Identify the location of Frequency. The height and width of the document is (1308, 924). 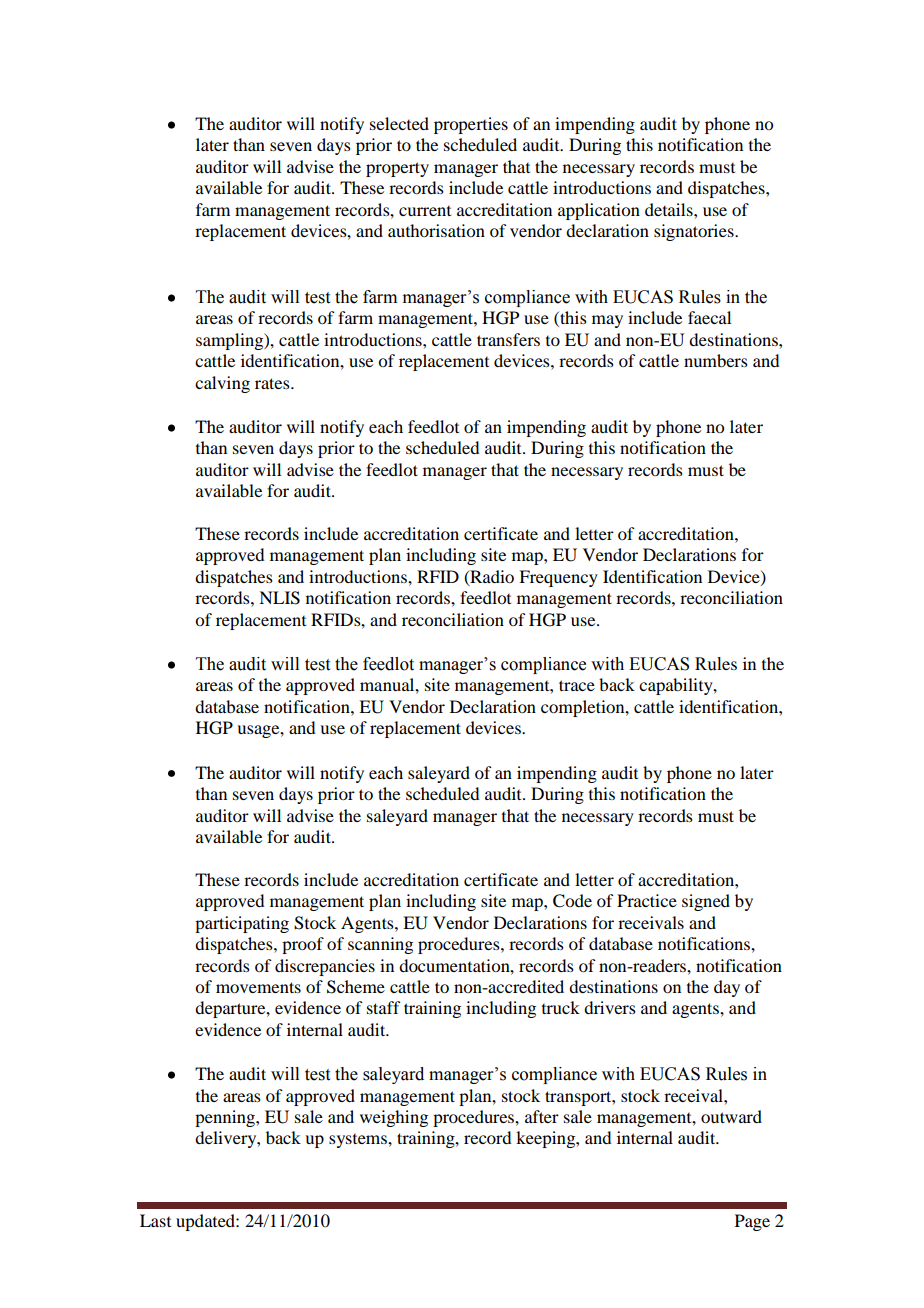
(558, 578).
